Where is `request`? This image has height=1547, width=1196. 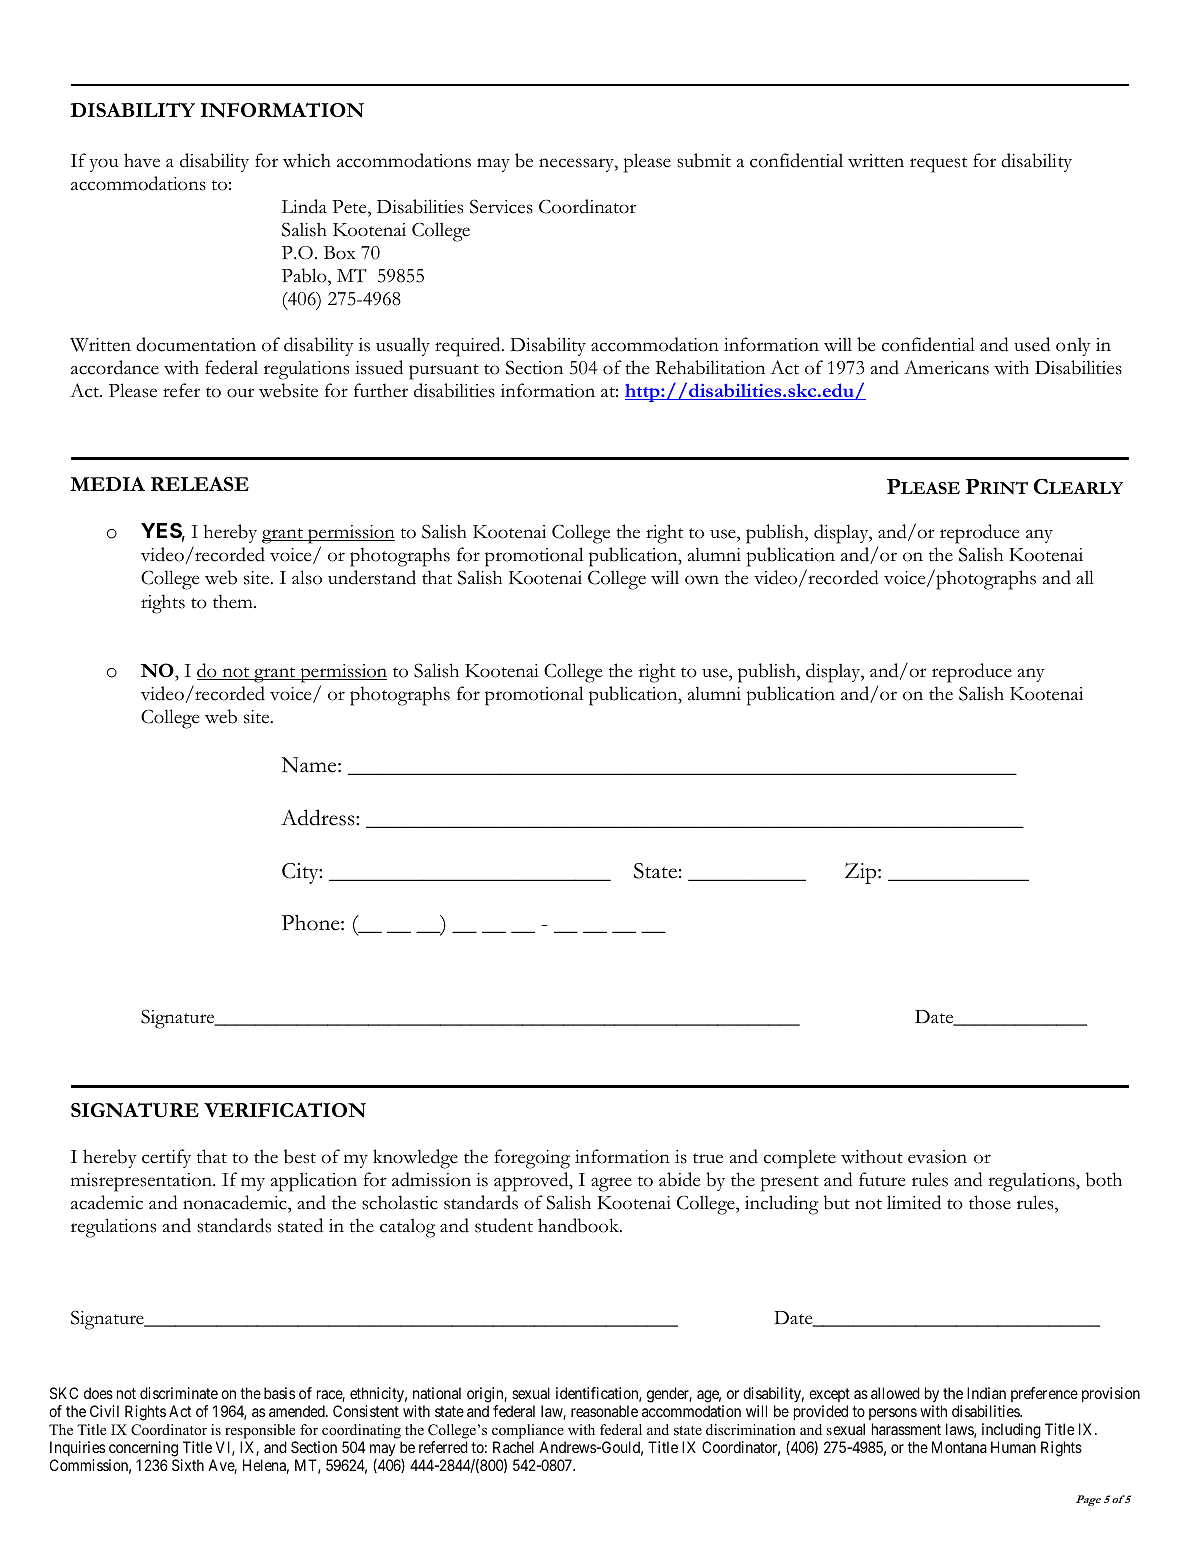
request is located at coordinates (938, 165).
